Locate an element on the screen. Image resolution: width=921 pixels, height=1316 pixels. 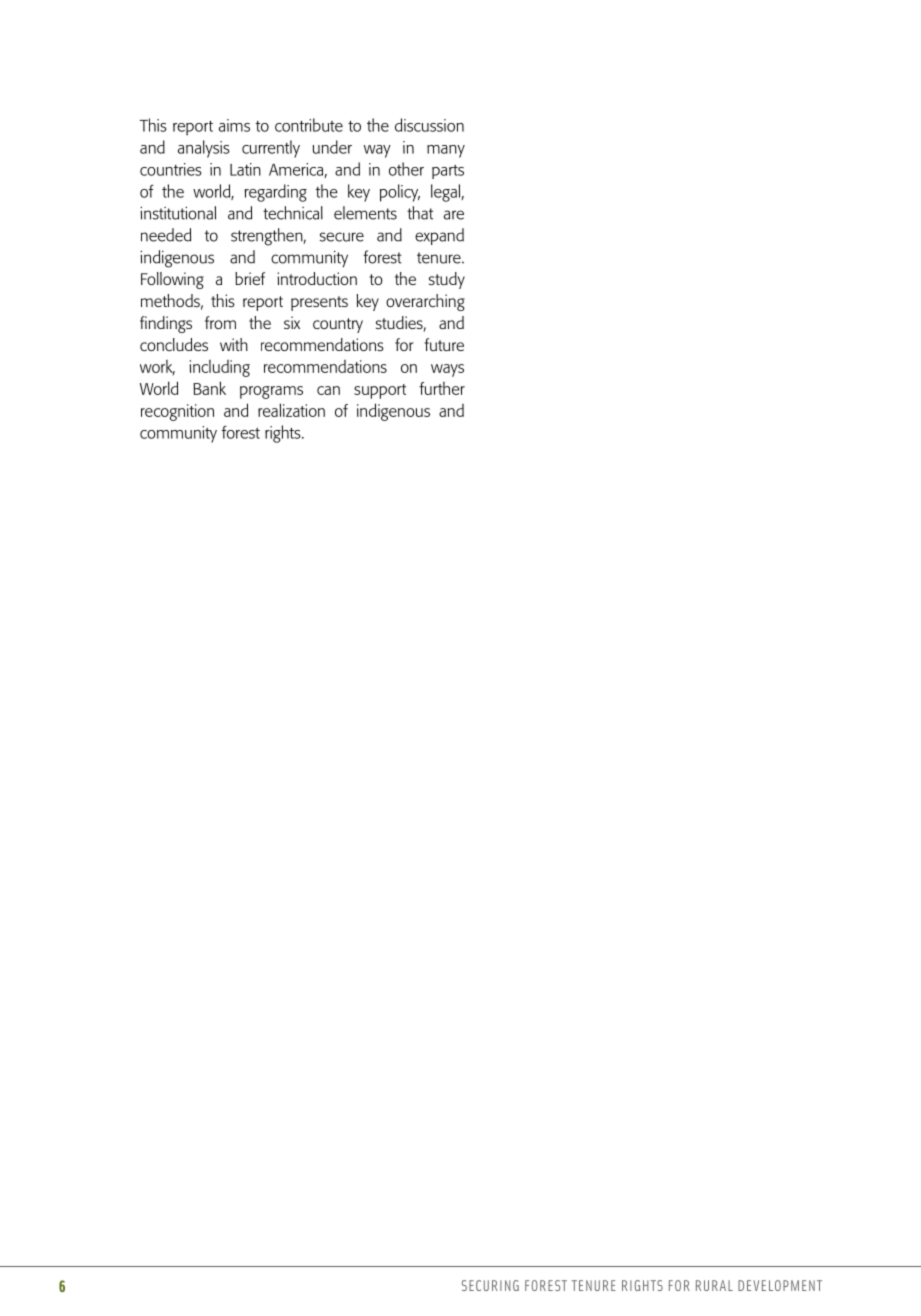
further is located at coordinates (442, 388).
